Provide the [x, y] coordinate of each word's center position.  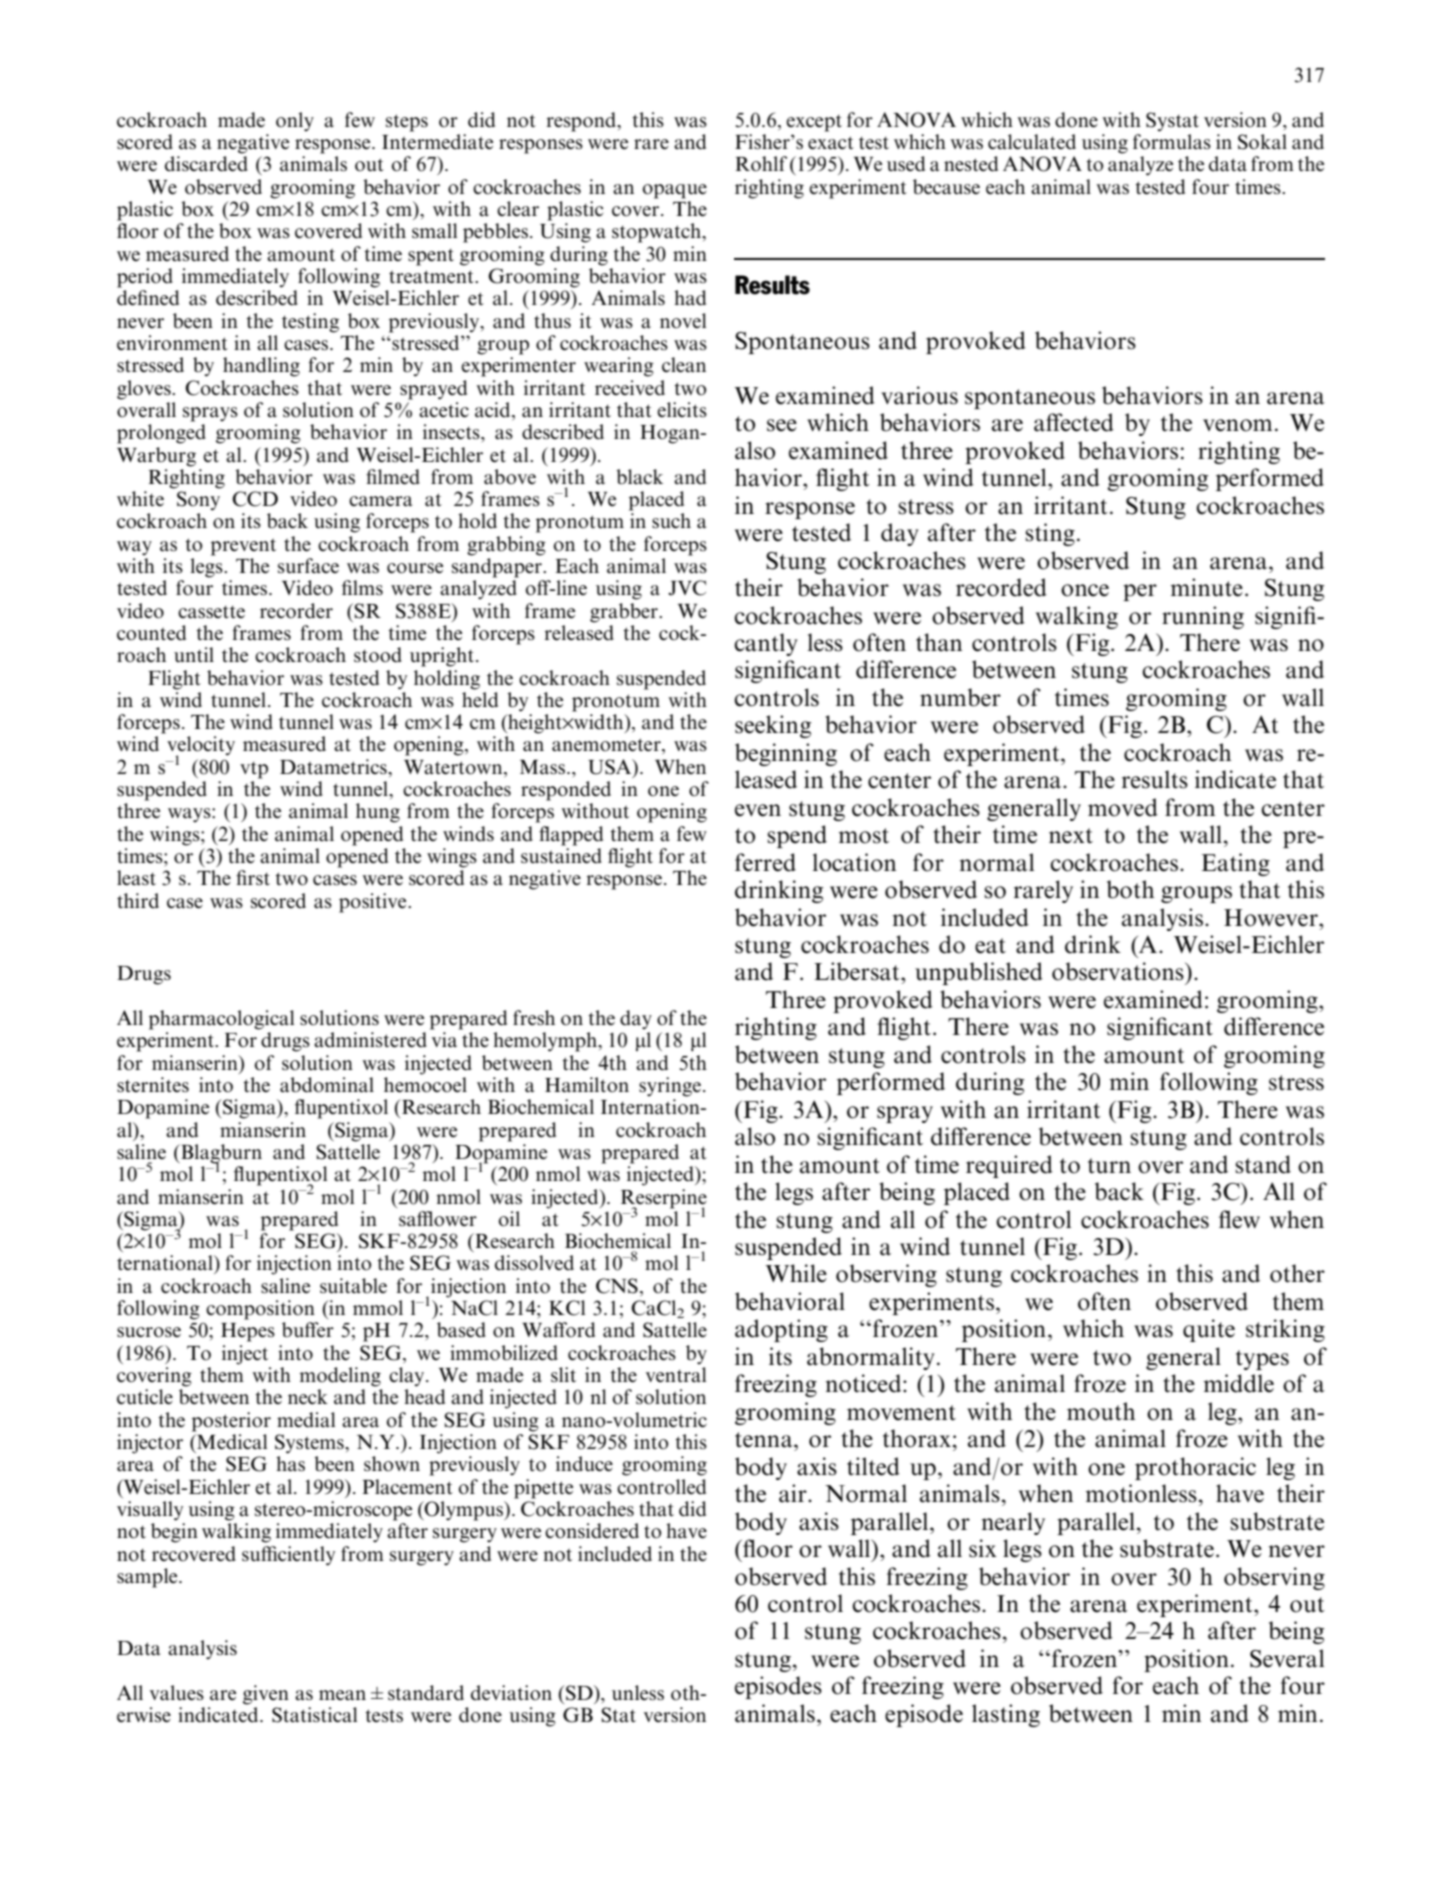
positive [374, 903]
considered [592, 1531]
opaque [675, 191]
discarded [206, 164]
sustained [561, 856]
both [1131, 889]
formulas [1172, 142]
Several [1287, 1658]
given [266, 1695]
